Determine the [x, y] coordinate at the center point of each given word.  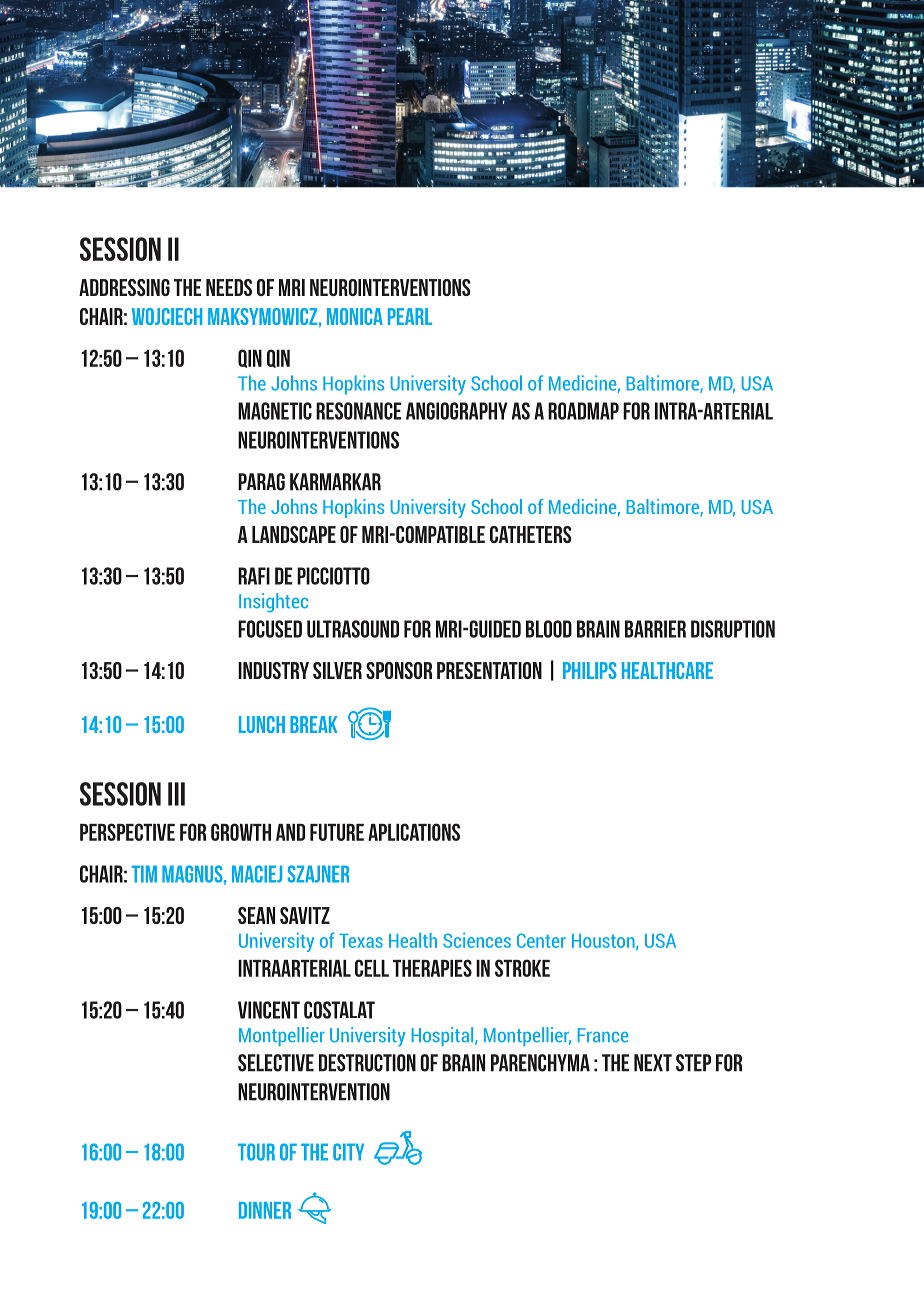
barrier [655, 629]
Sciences [477, 940]
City [348, 1152]
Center [541, 940]
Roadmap [583, 411]
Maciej [257, 874]
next [653, 1063]
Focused [270, 629]
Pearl [410, 316]
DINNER [265, 1210]
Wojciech [167, 316]
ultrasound [353, 629]
